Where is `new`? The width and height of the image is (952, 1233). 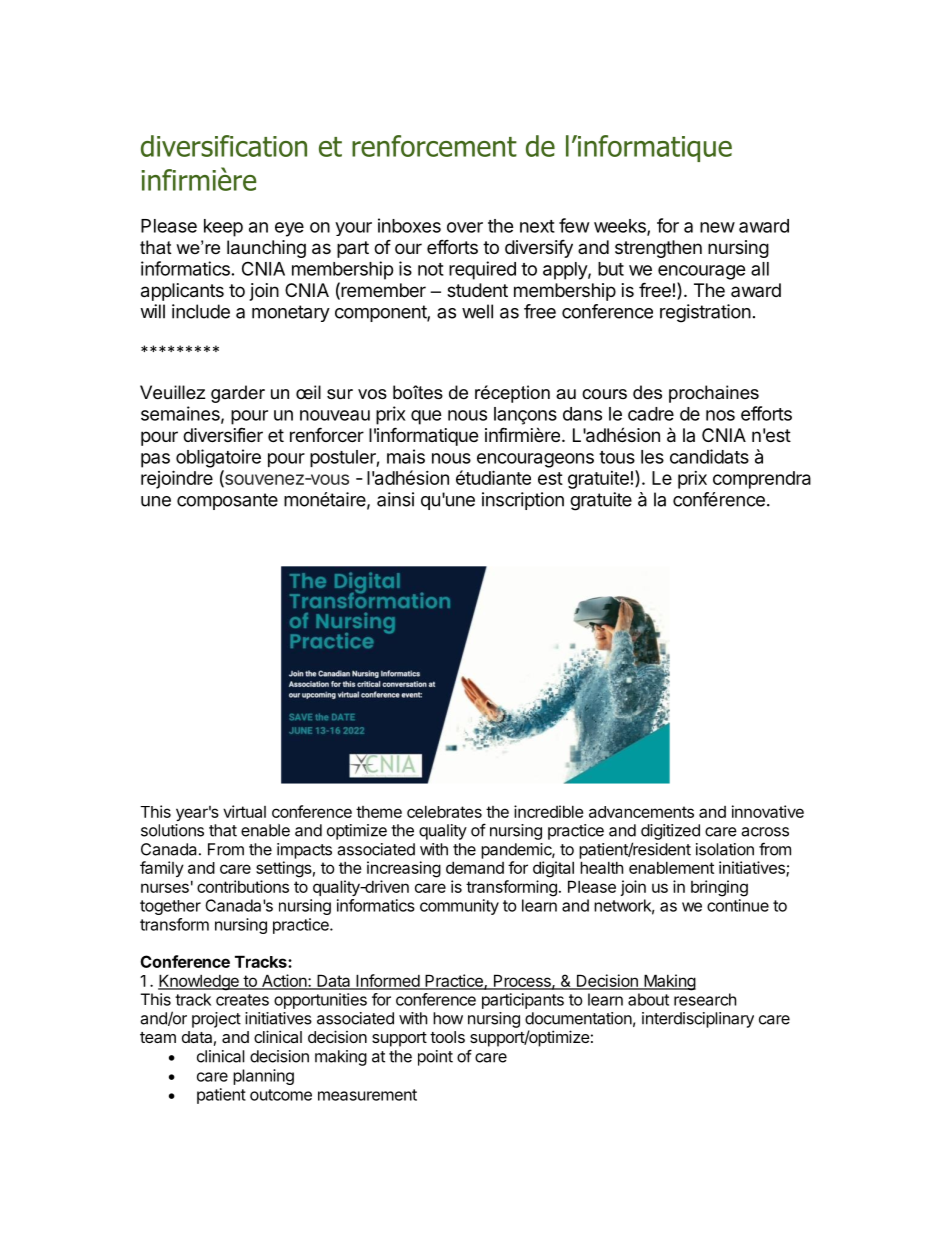 new is located at coordinates (717, 227).
